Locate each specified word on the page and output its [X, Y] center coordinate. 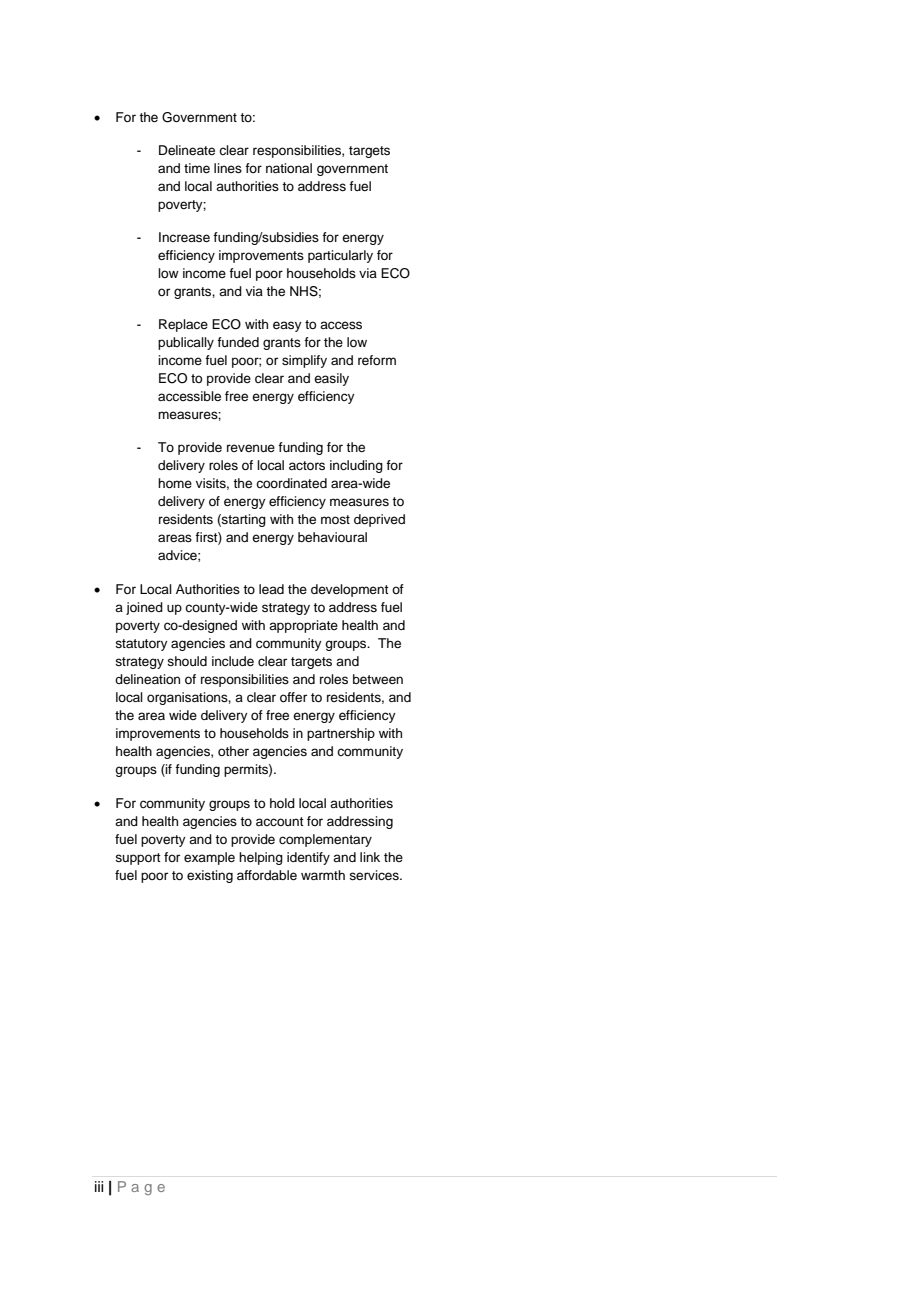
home [175, 483]
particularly [340, 256]
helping [261, 858]
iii [99, 1186]
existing [210, 876]
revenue [251, 448]
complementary [325, 840]
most [335, 519]
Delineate [187, 150]
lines [228, 168]
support [138, 859]
